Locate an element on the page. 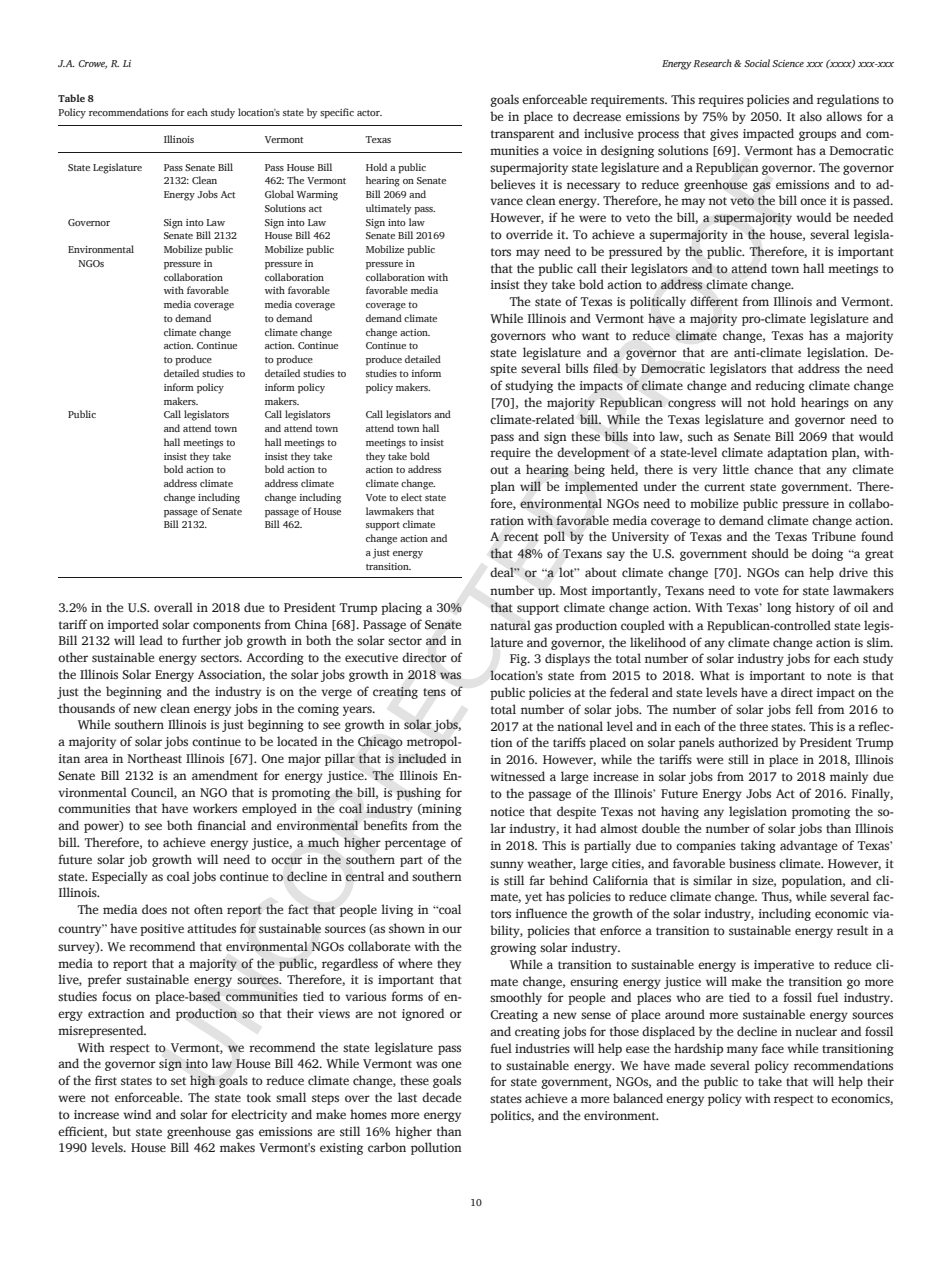 This page has width=952, height=1271. decade is located at coordinates (441, 1097).
